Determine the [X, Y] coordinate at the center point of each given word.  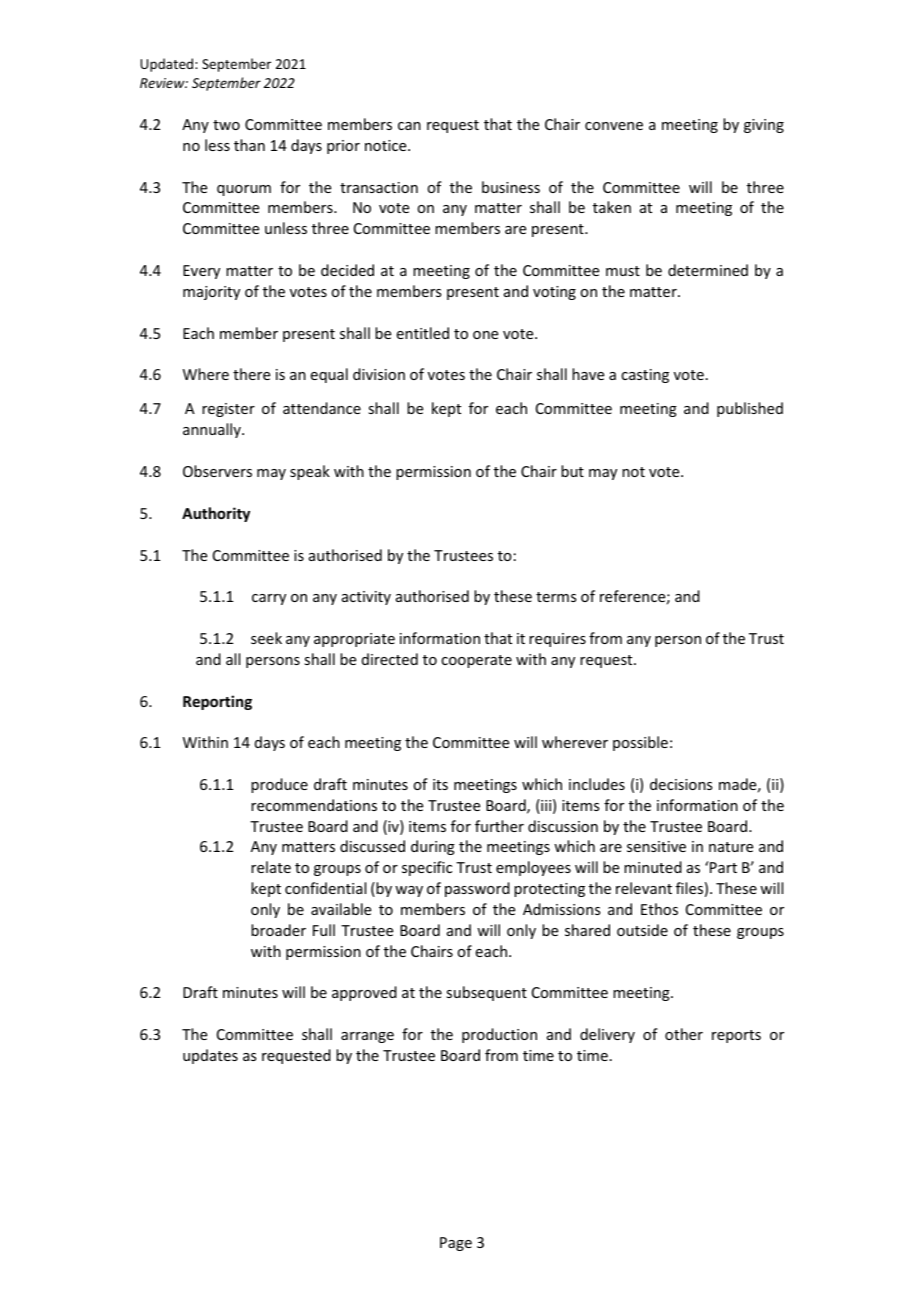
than [249, 145]
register [228, 410]
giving [764, 126]
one [485, 335]
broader [278, 930]
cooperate [476, 661]
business [511, 187]
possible [640, 743]
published [750, 409]
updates [210, 1056]
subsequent [486, 993]
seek [266, 638]
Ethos [659, 909]
